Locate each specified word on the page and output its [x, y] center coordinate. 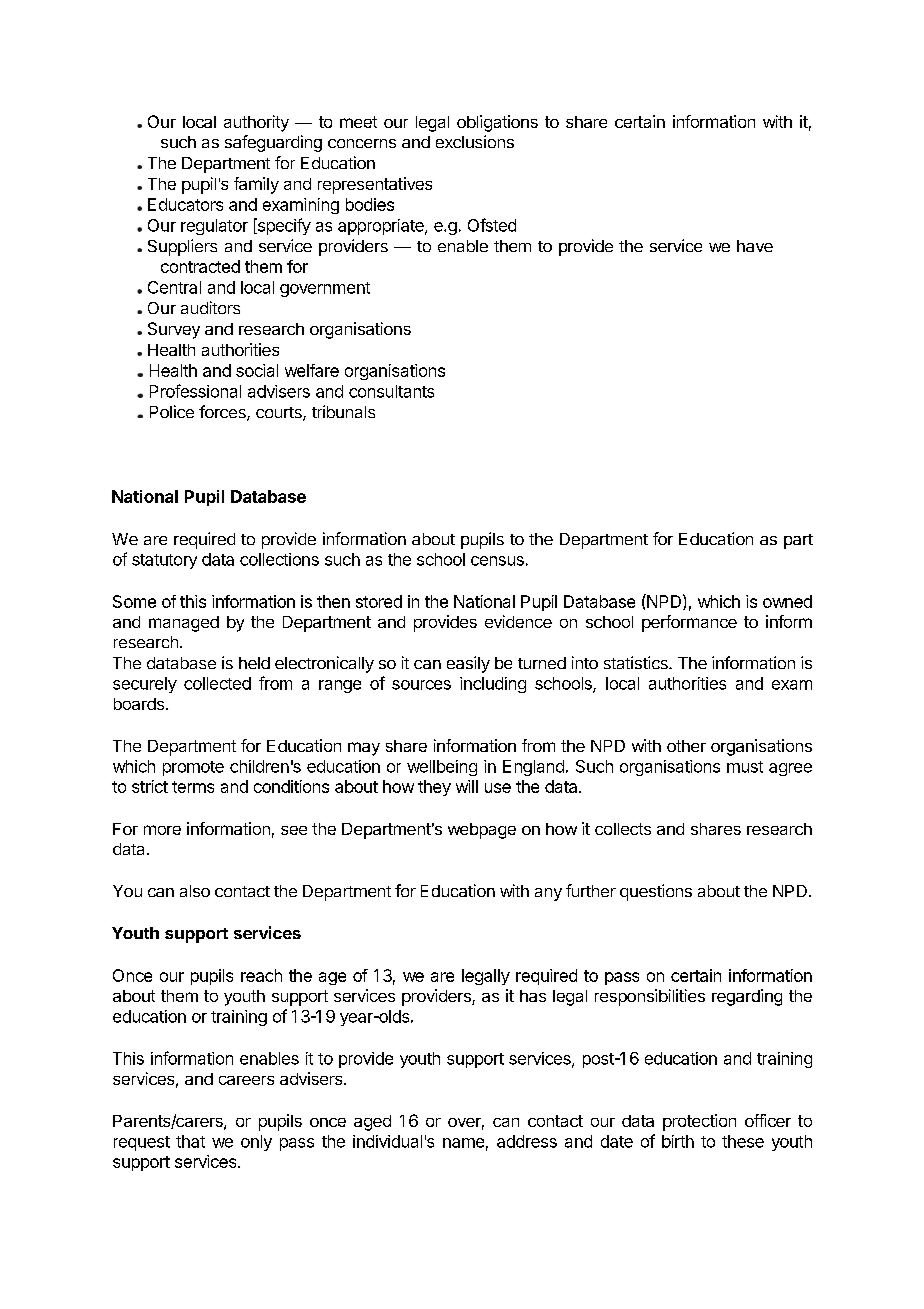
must [745, 767]
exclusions [475, 141]
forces [223, 413]
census [497, 561]
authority [256, 123]
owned [787, 601]
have [755, 246]
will [467, 786]
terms [193, 787]
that [190, 1141]
